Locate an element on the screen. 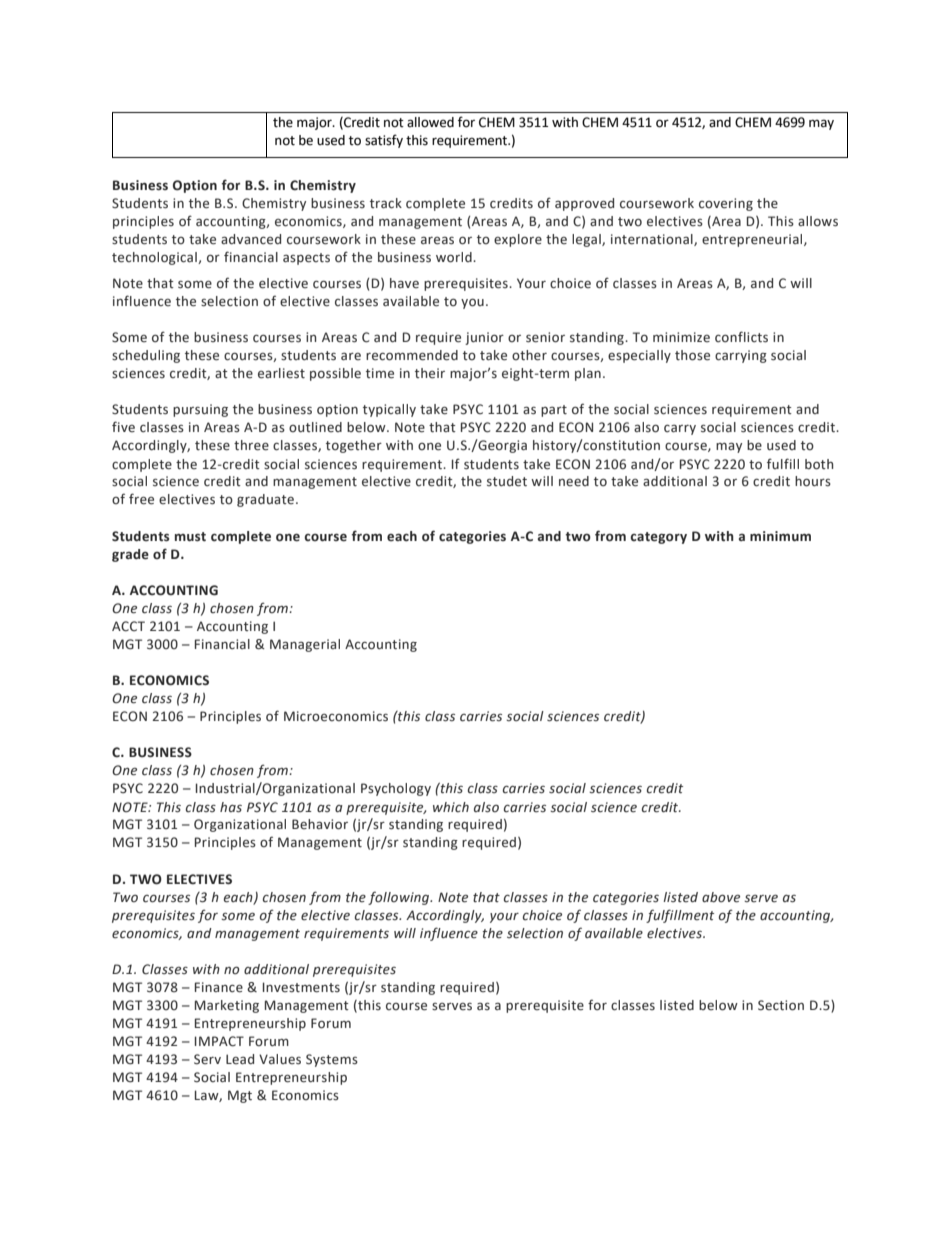 The height and width of the screenshot is (1233, 952). following is located at coordinates (400, 898).
